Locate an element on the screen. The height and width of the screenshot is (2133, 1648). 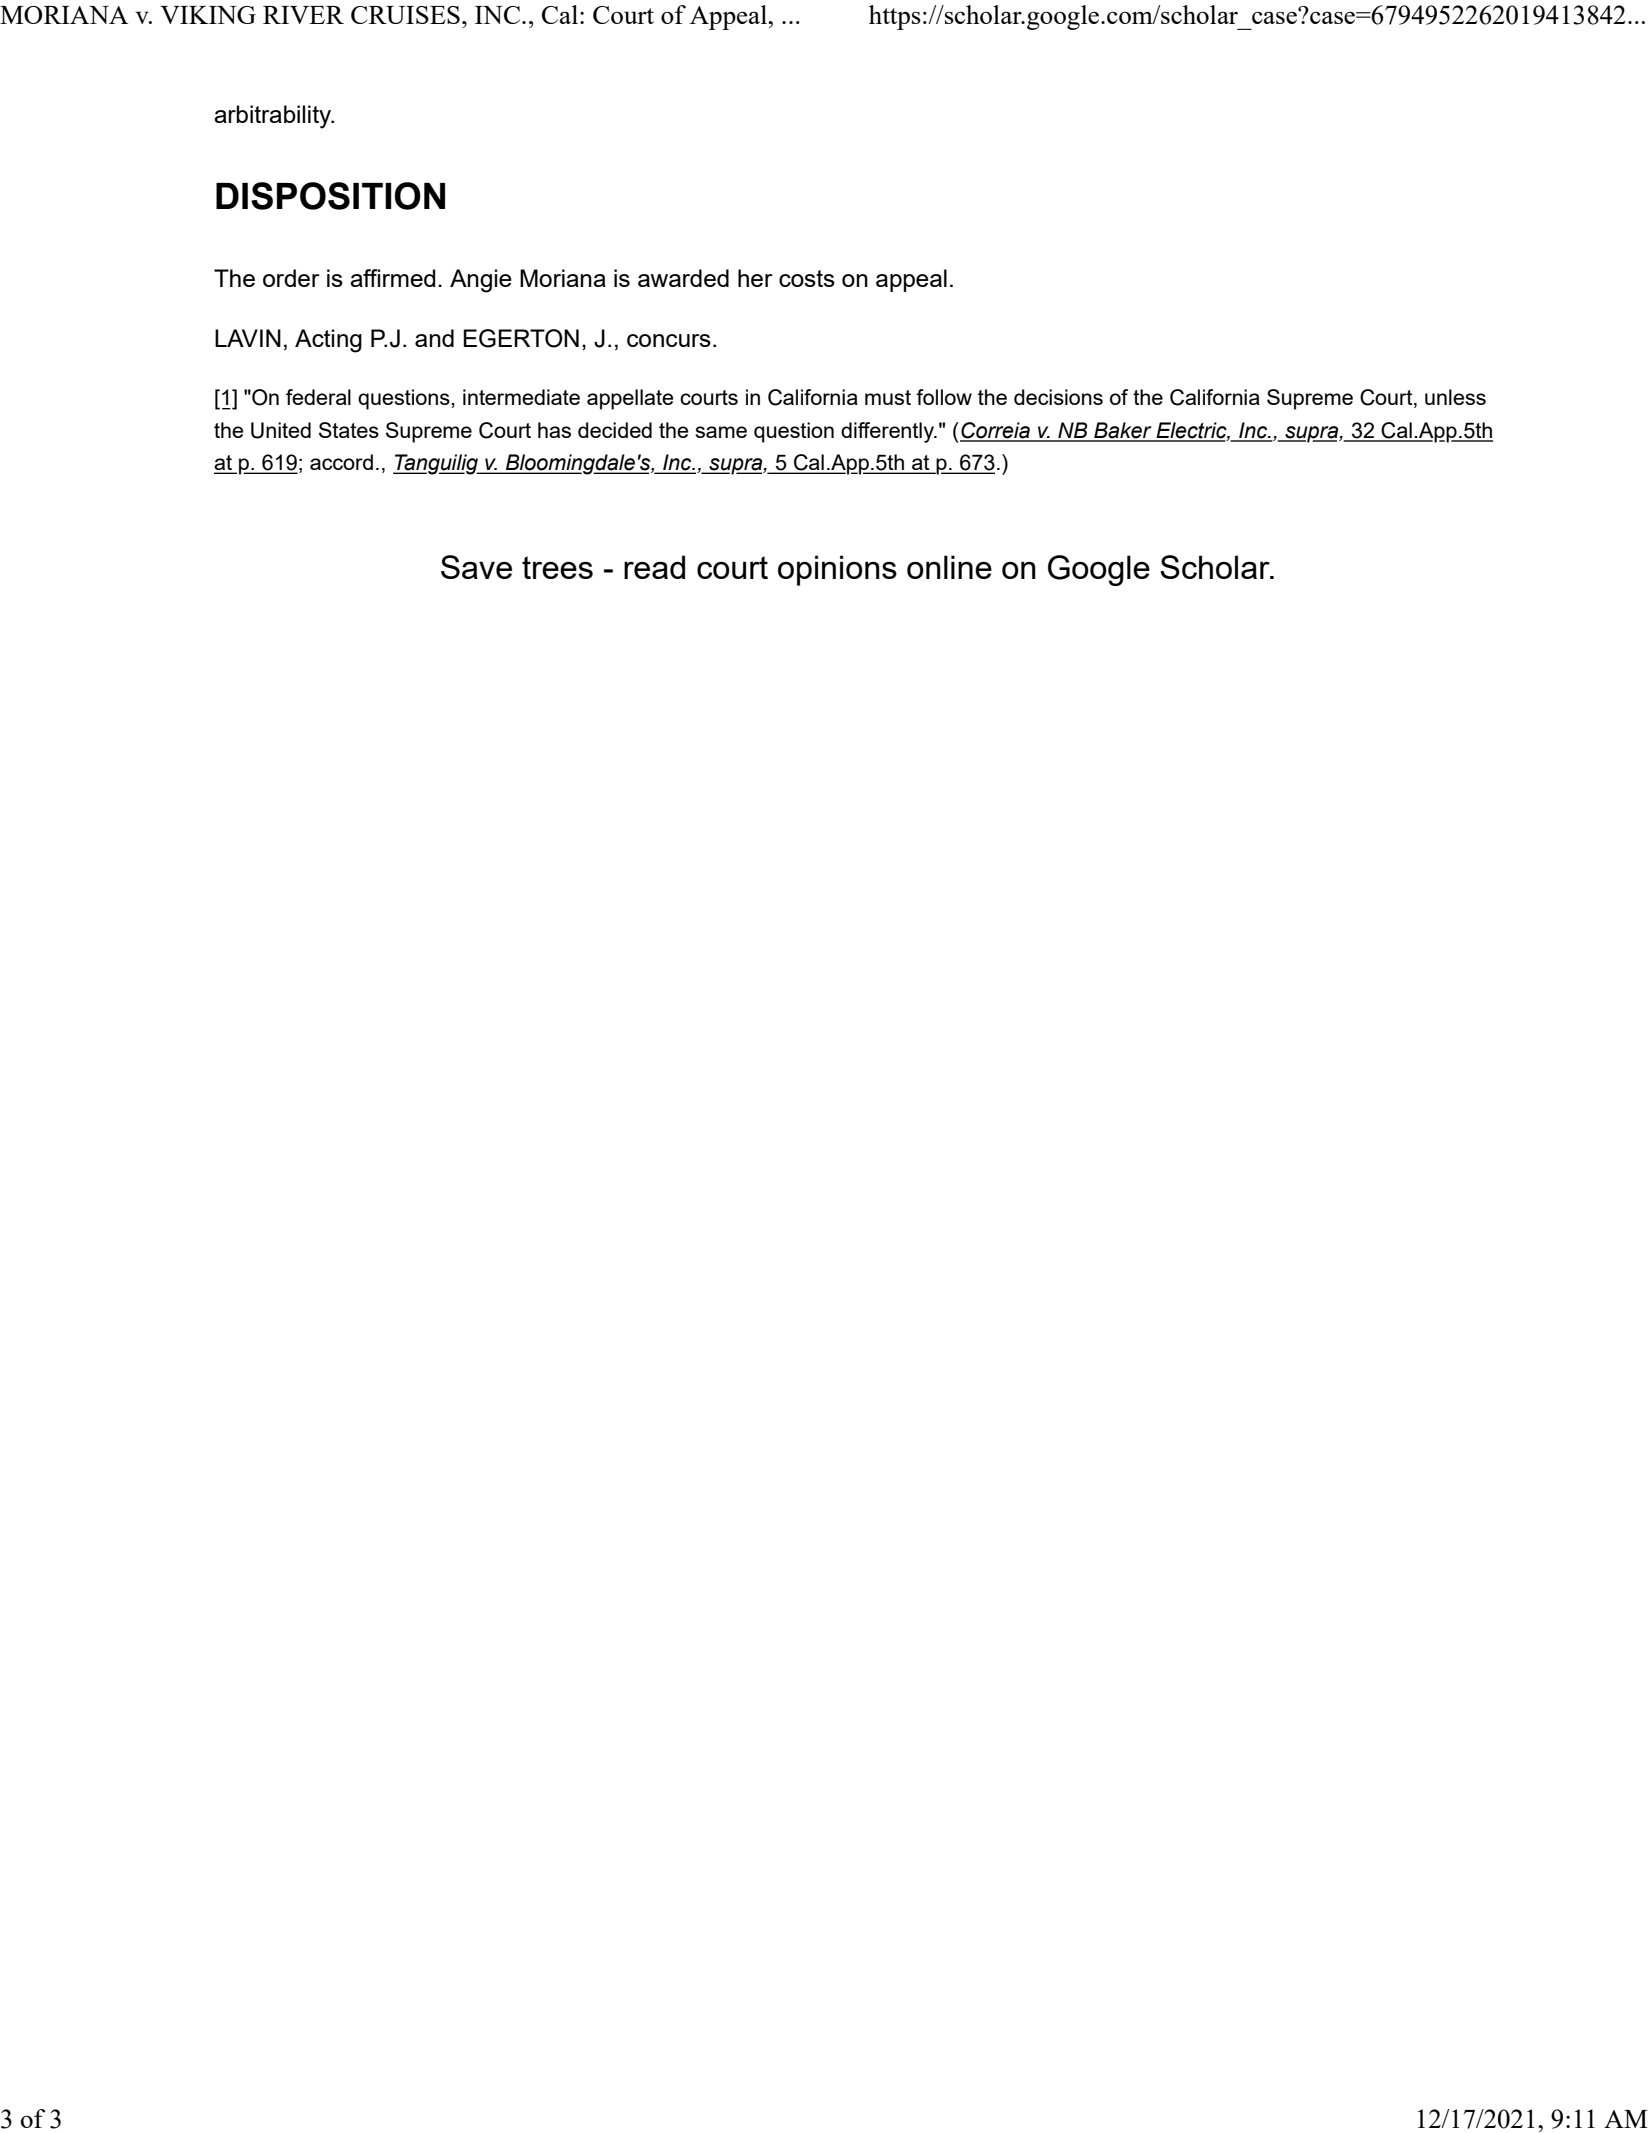
opinions is located at coordinates (837, 570).
